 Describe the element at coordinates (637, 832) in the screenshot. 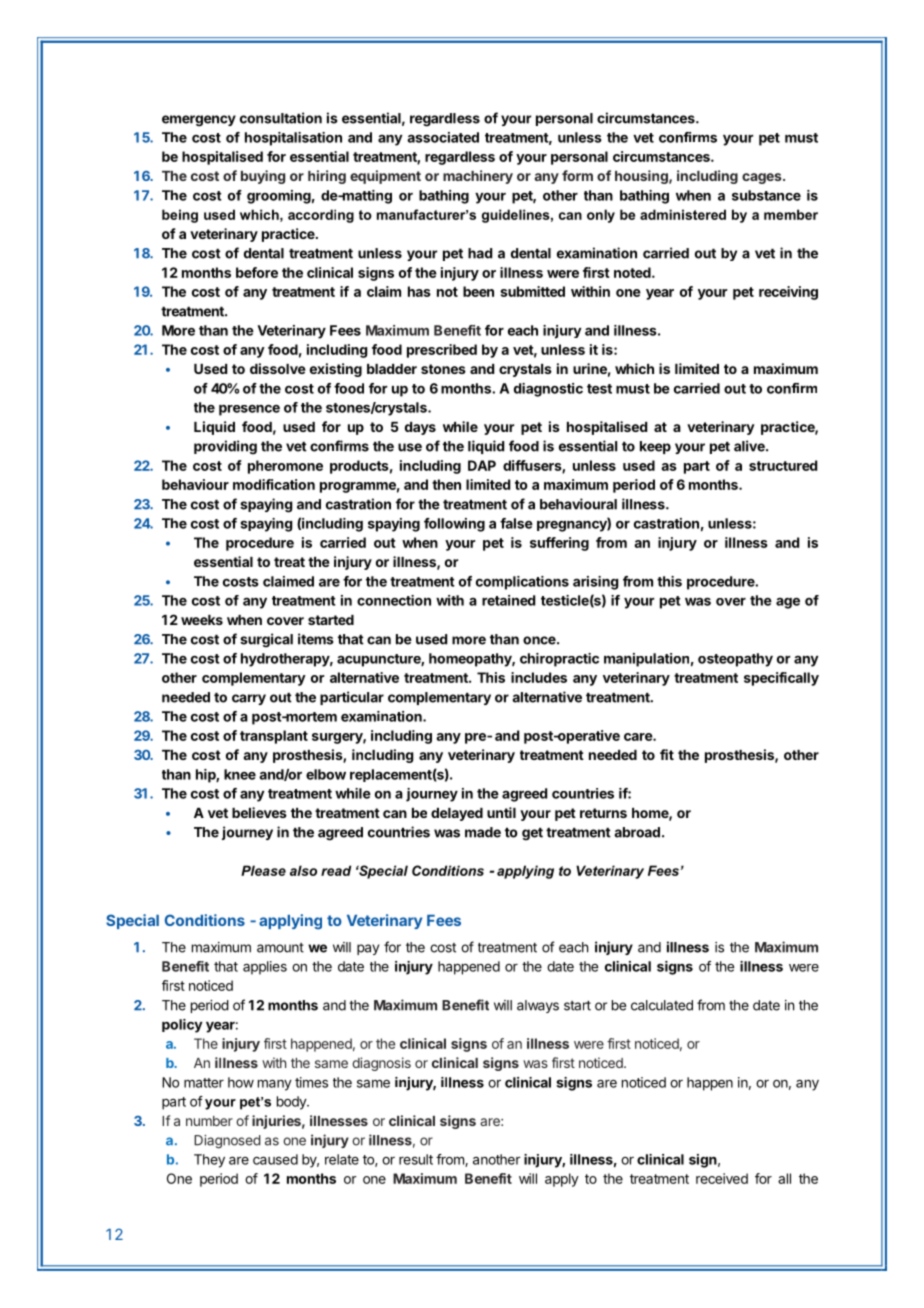

I see `abroad` at that location.
